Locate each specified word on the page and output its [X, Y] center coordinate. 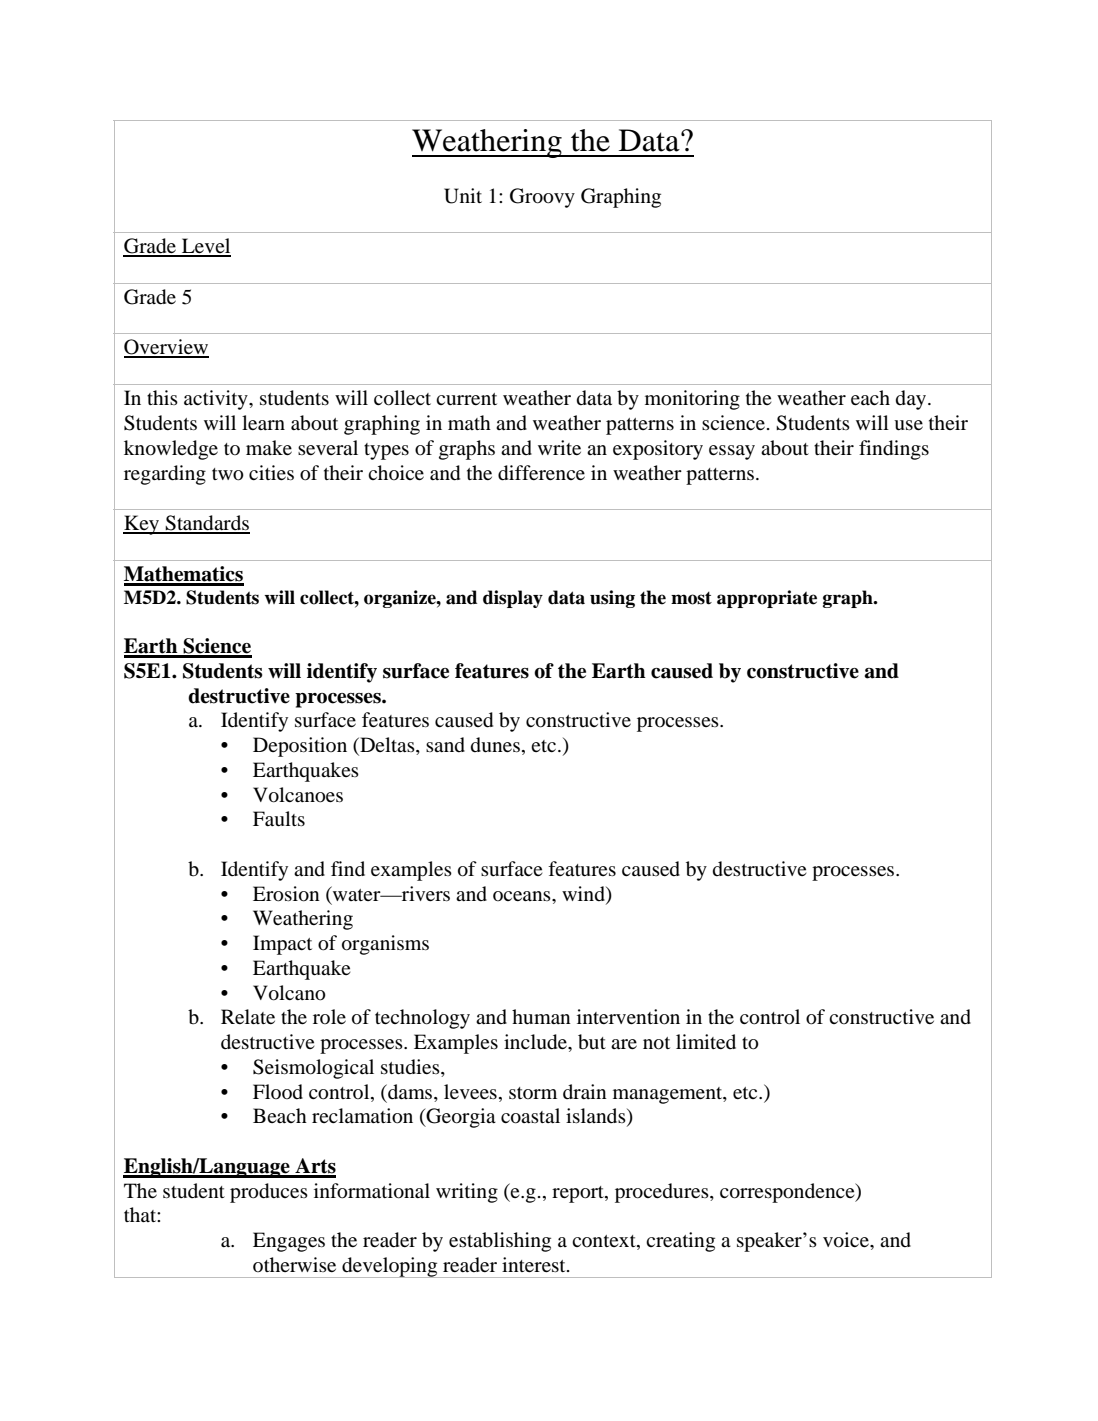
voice [847, 1240]
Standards [206, 524]
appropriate [767, 599]
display [513, 599]
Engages [289, 1242]
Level [205, 247]
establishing [500, 1242]
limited [706, 1041]
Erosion [286, 894]
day [912, 400]
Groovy [542, 198]
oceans [523, 896]
